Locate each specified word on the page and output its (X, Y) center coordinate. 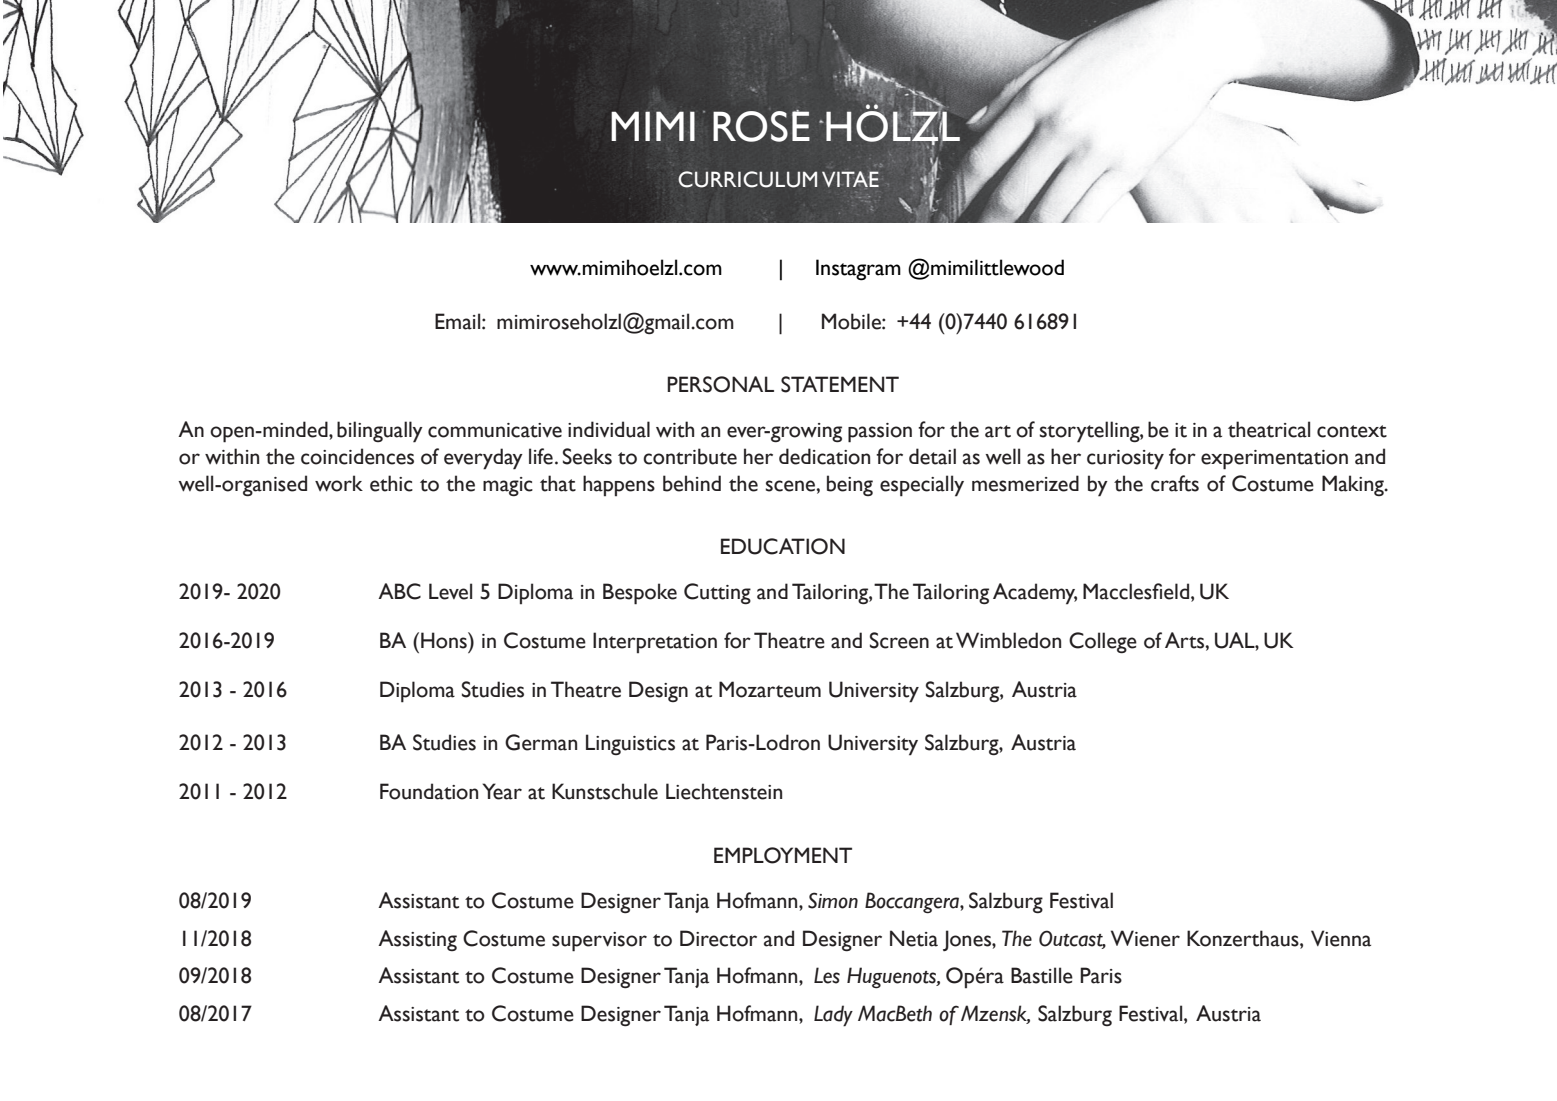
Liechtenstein (724, 791)
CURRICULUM (747, 179)
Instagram (858, 270)
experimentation (1274, 460)
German (541, 742)
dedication (824, 456)
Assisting (417, 940)
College (1103, 642)
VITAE (850, 179)
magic (508, 486)
